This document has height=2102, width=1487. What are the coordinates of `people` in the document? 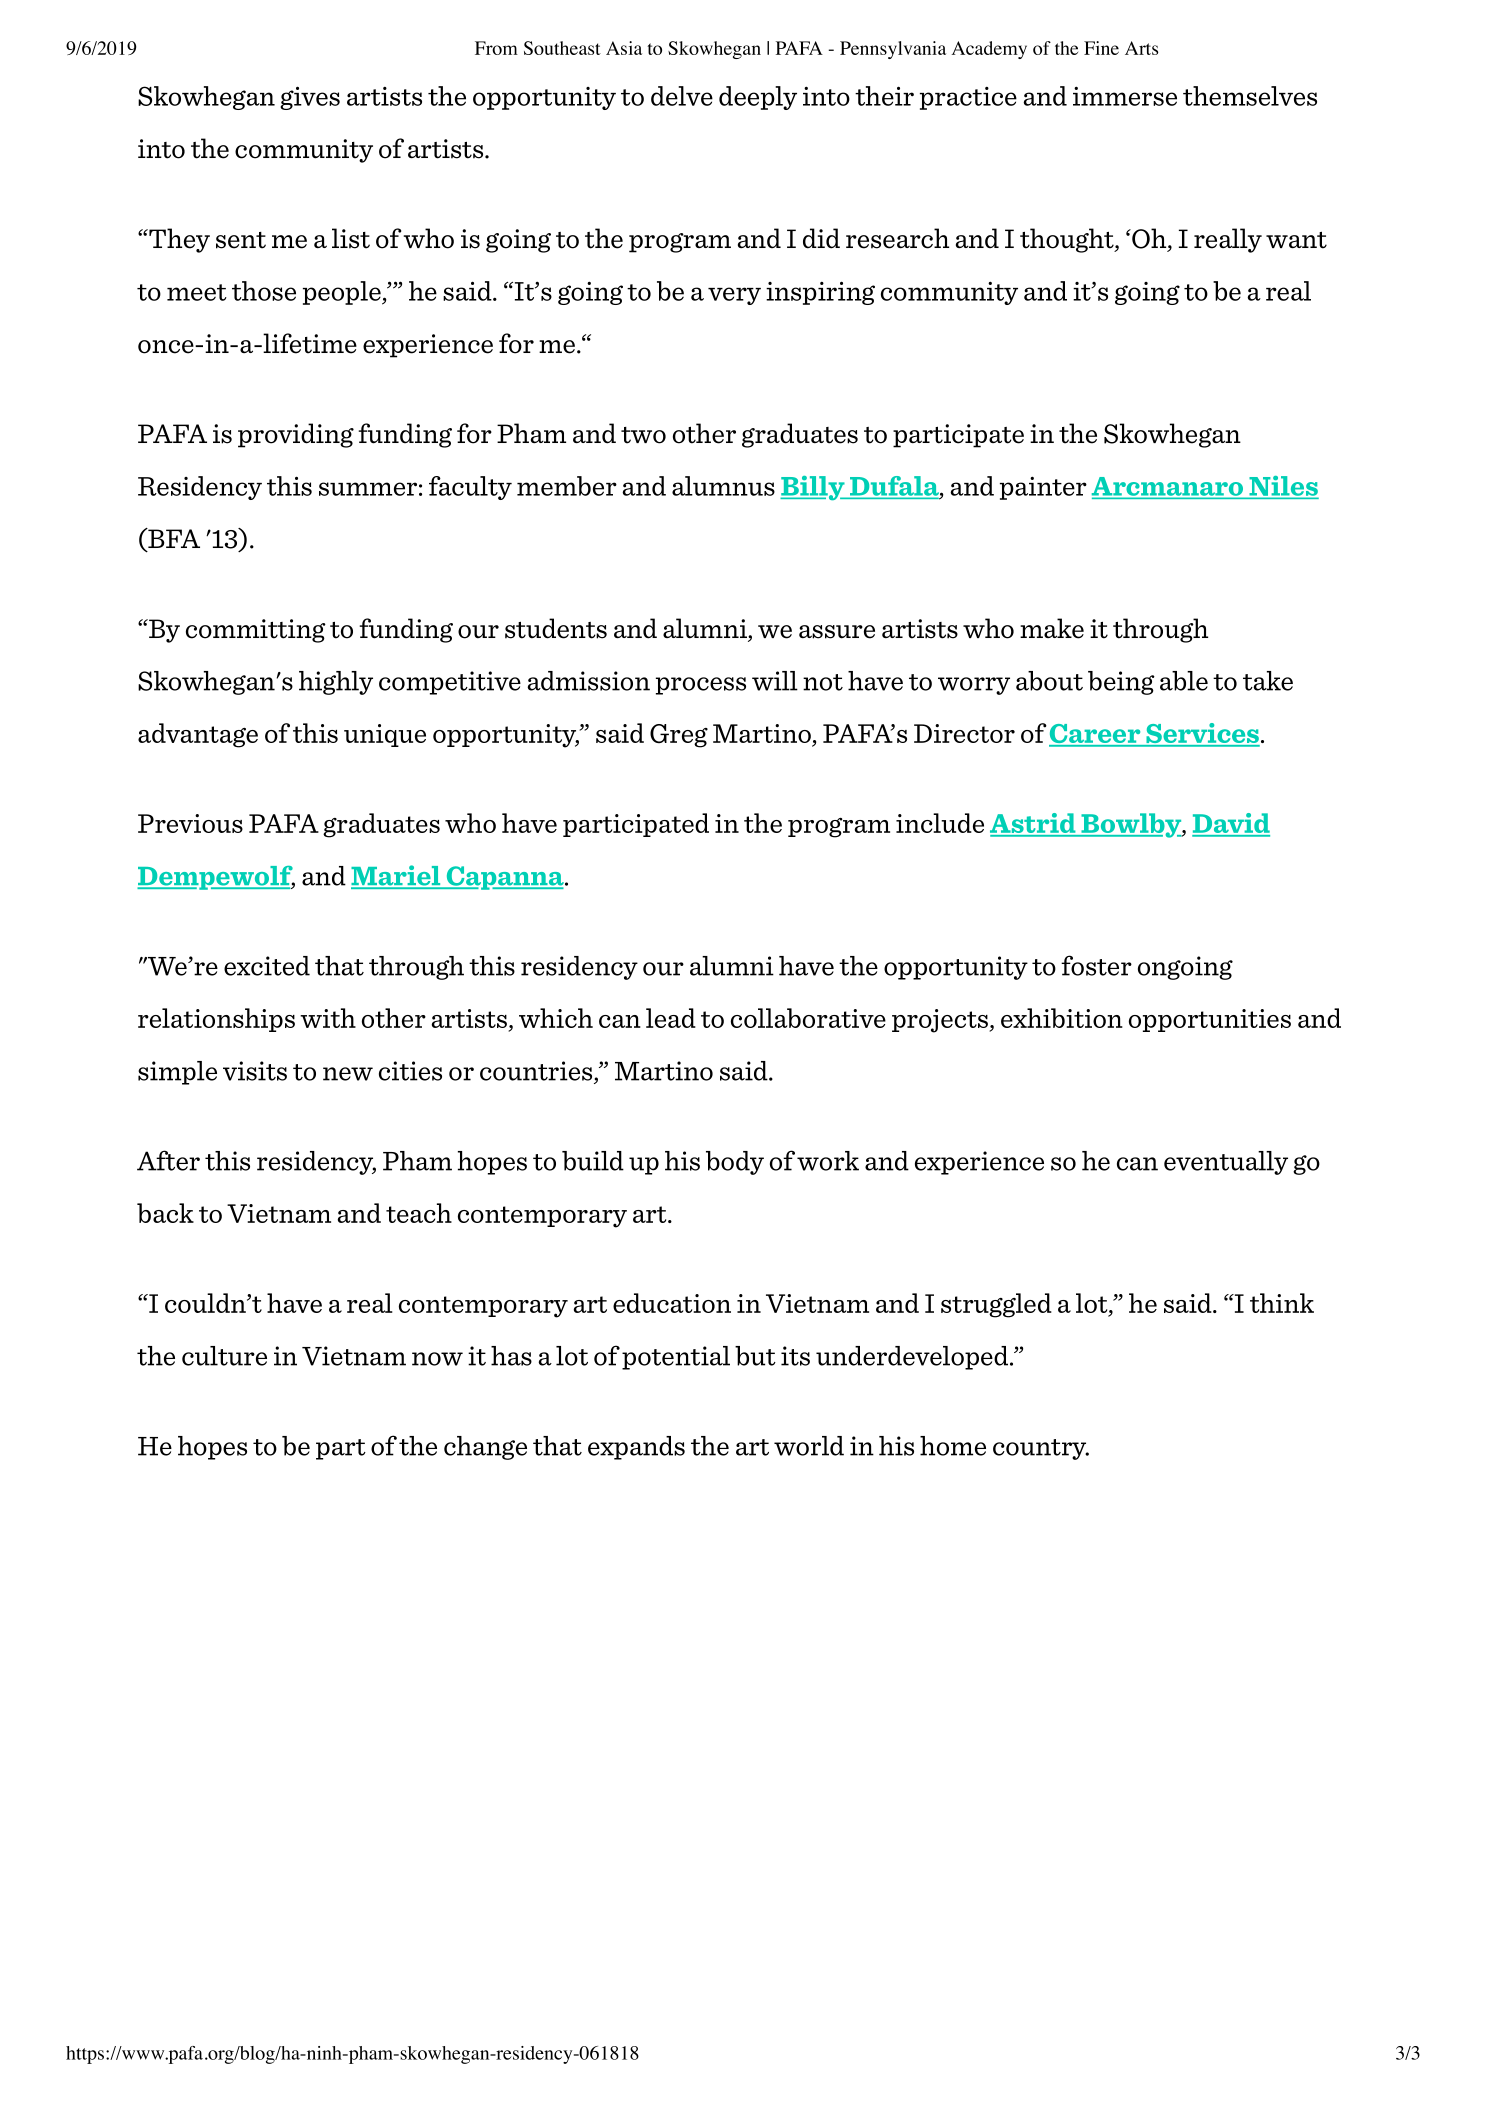 It's located at (343, 293).
